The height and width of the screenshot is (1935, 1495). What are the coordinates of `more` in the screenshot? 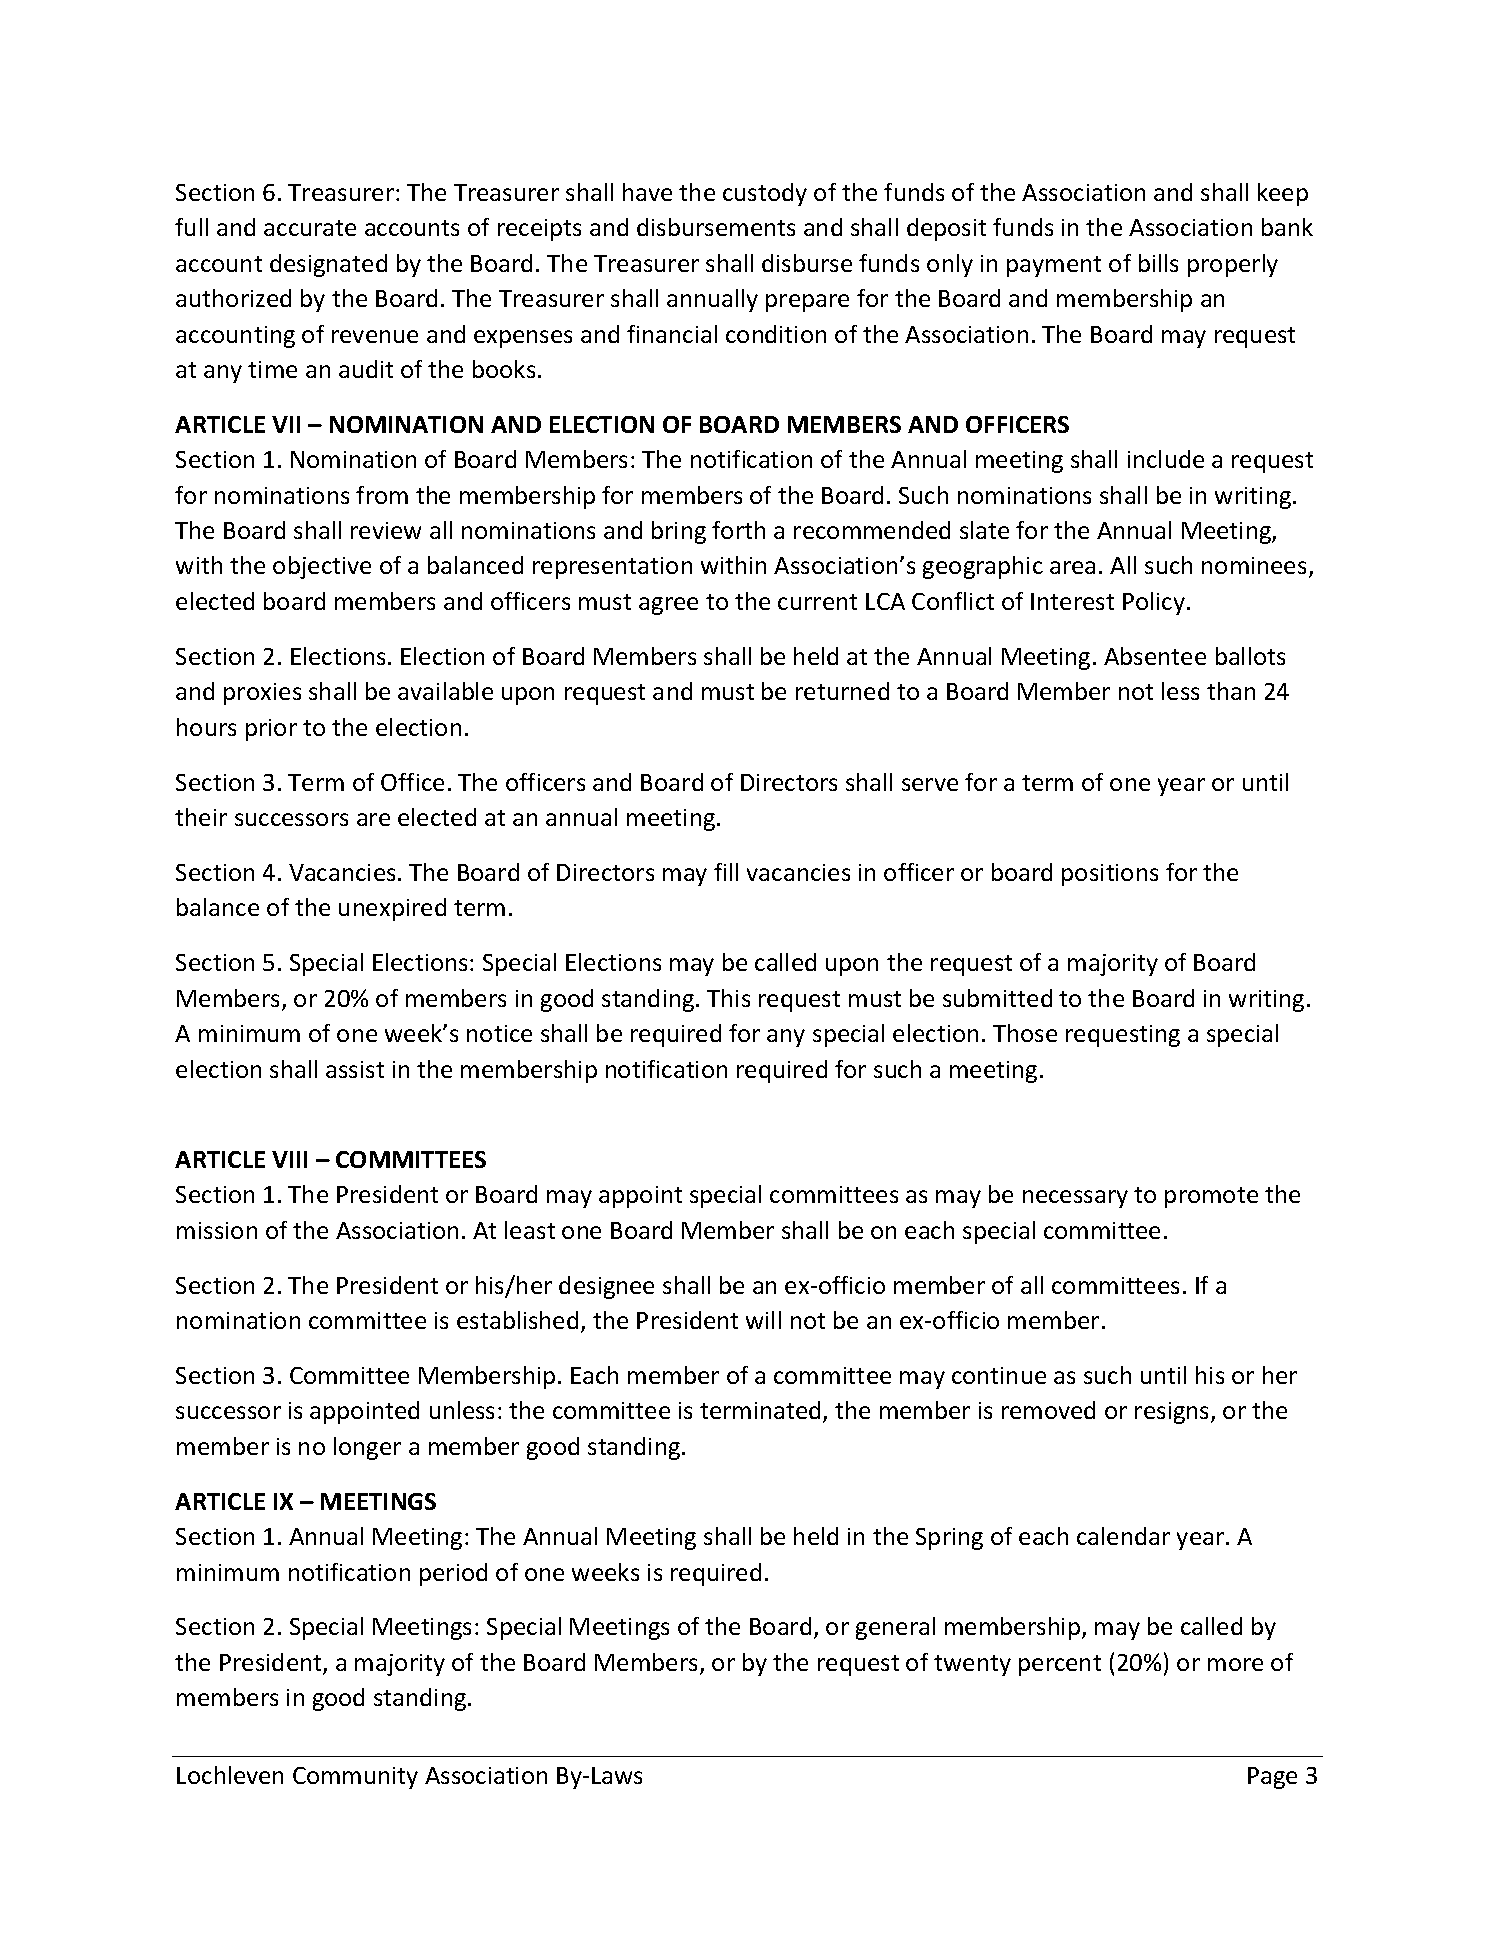 It's located at (1235, 1664).
